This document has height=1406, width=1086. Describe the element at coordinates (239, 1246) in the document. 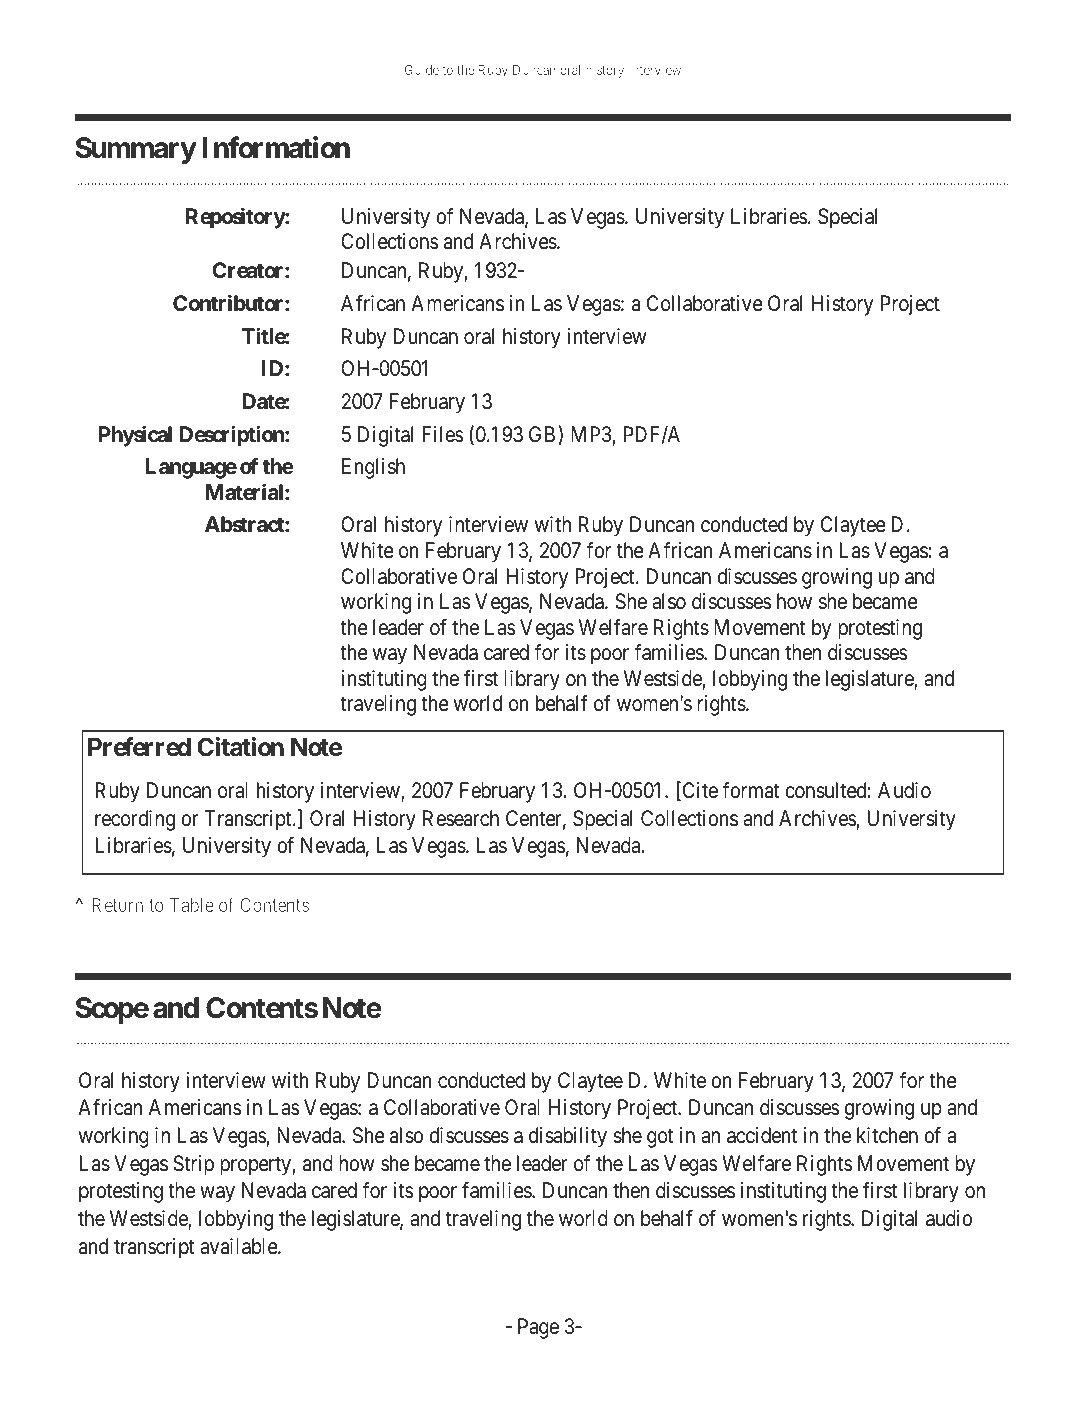

I see `available` at that location.
